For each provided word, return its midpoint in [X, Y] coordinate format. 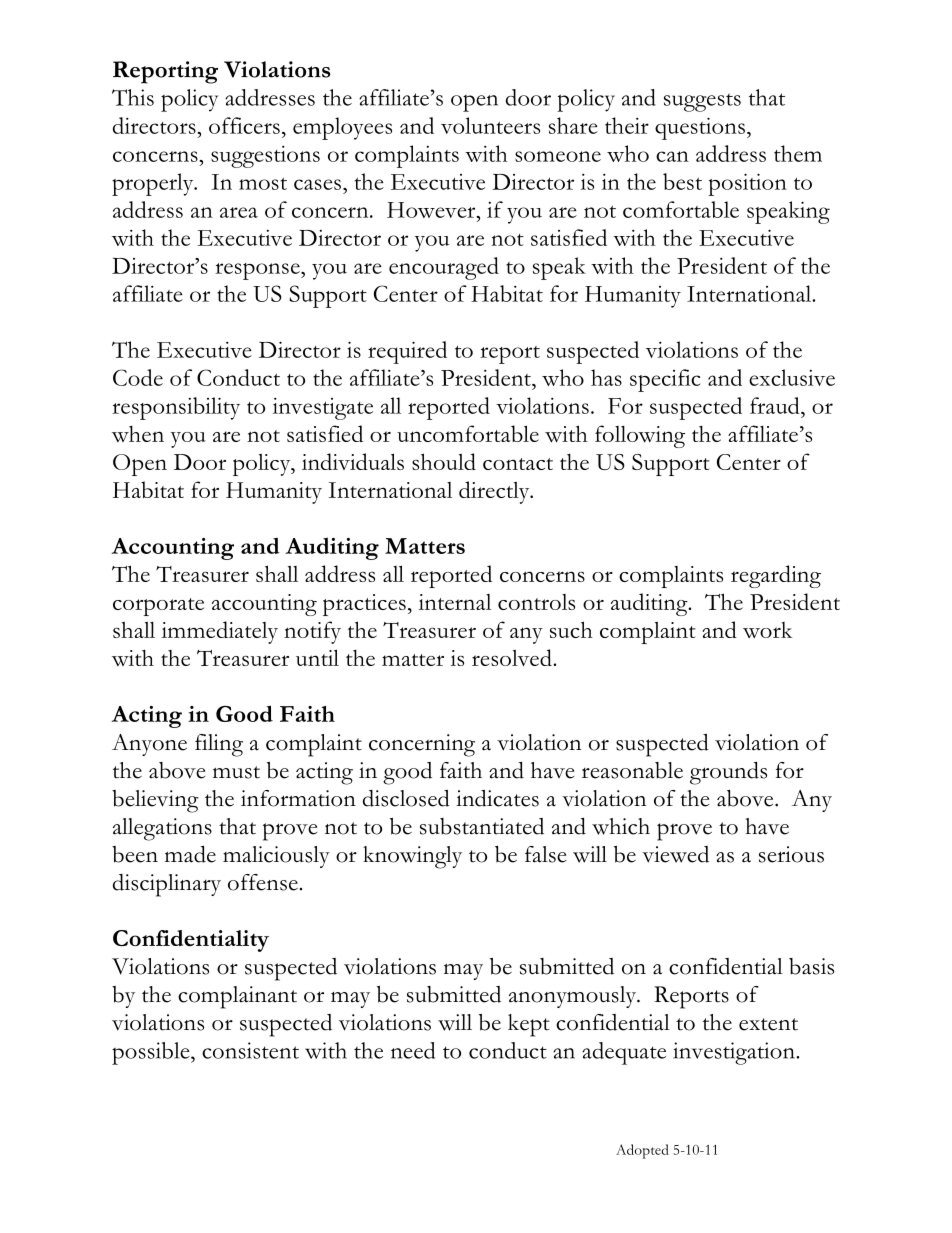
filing [219, 745]
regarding [776, 576]
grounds [728, 773]
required [407, 352]
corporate [158, 607]
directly [495, 492]
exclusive [792, 377]
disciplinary [167, 885]
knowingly [412, 857]
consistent [250, 1050]
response [258, 271]
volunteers [490, 125]
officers [244, 125]
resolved [513, 657]
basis [811, 966]
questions [700, 128]
